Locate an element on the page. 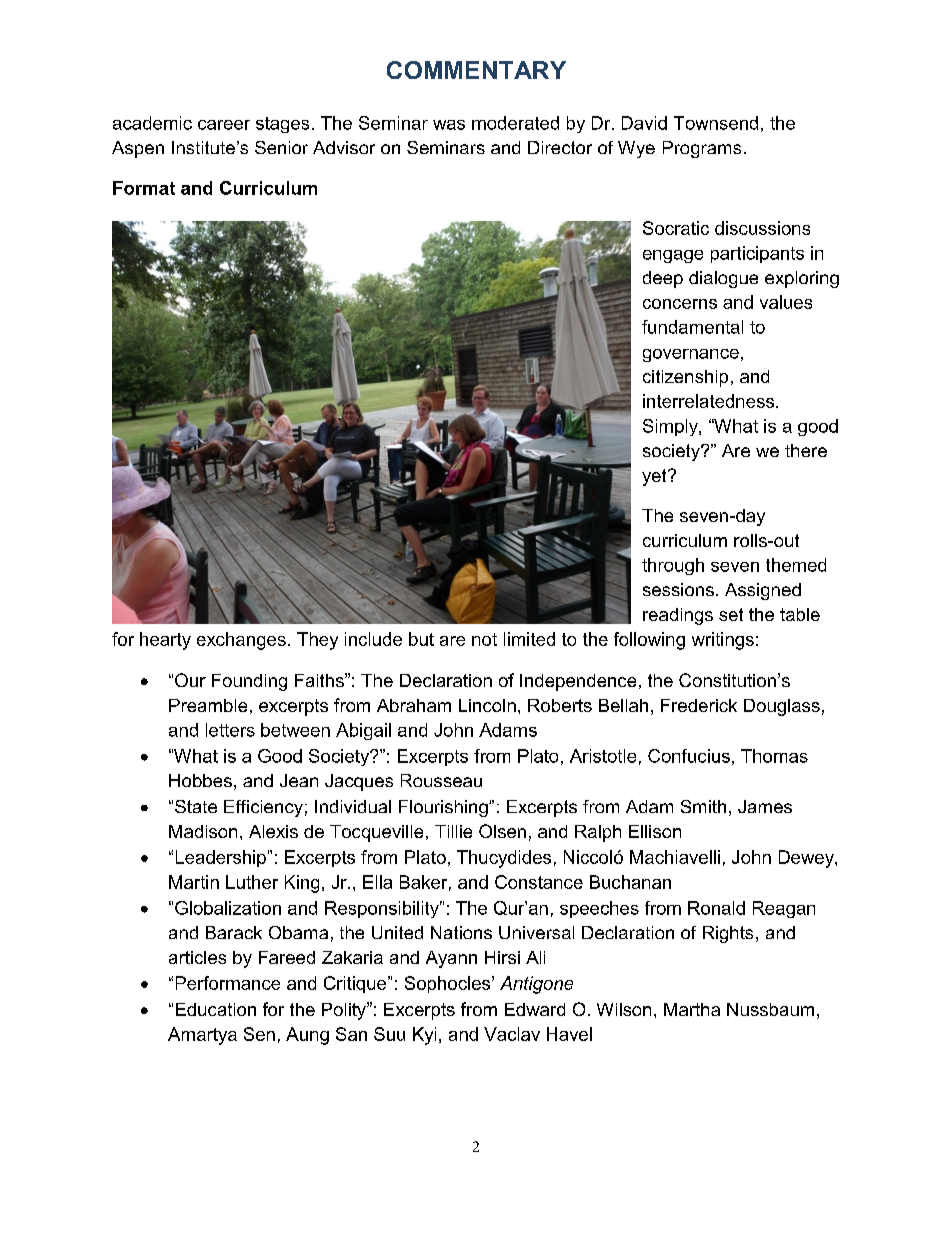  Sophocles is located at coordinates (449, 984).
